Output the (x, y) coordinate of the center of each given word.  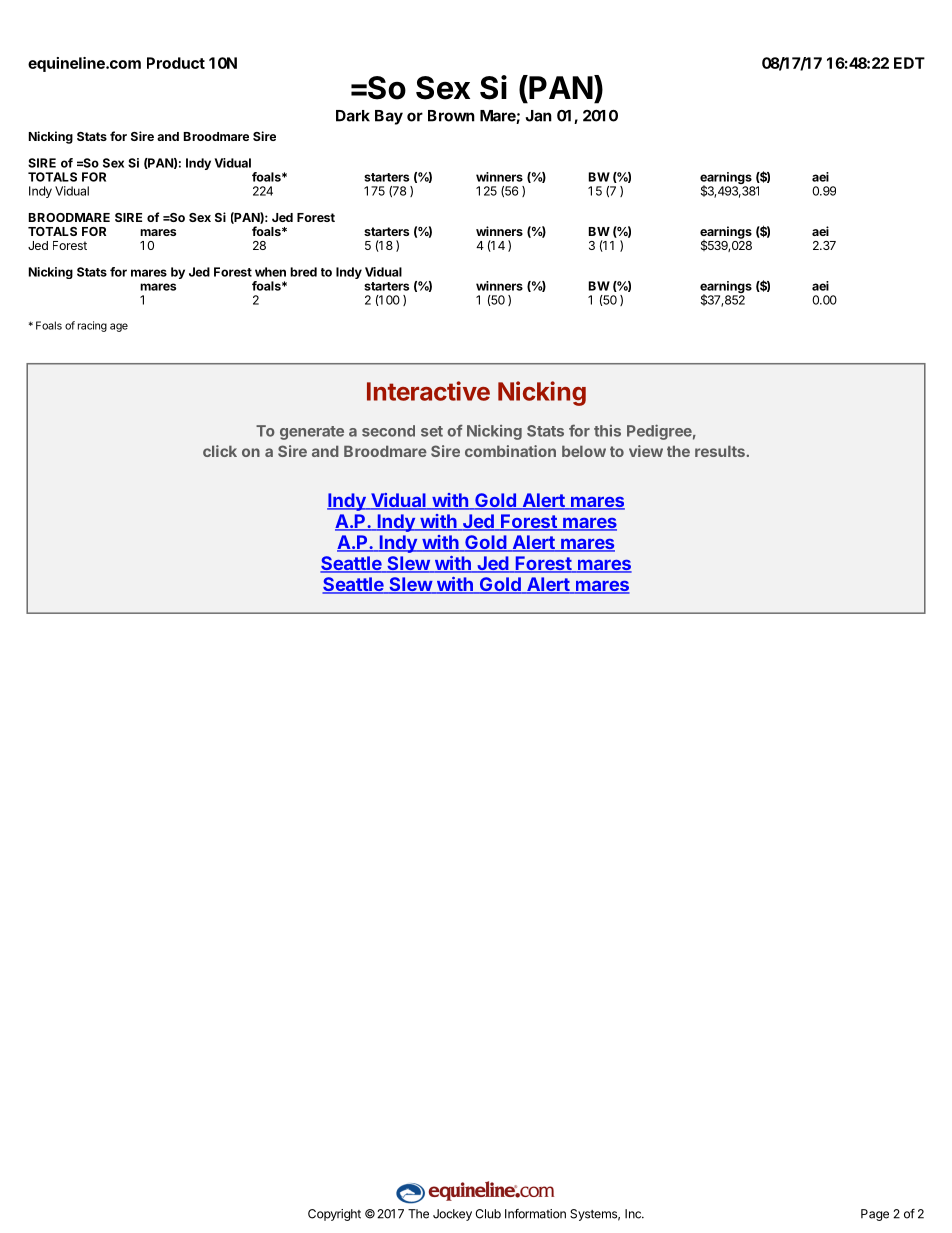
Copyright (334, 1215)
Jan (539, 116)
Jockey (452, 1215)
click (220, 451)
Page (875, 1215)
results (720, 451)
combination (510, 451)
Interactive (428, 391)
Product (176, 63)
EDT (909, 63)
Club (488, 1214)
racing (92, 326)
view (646, 451)
